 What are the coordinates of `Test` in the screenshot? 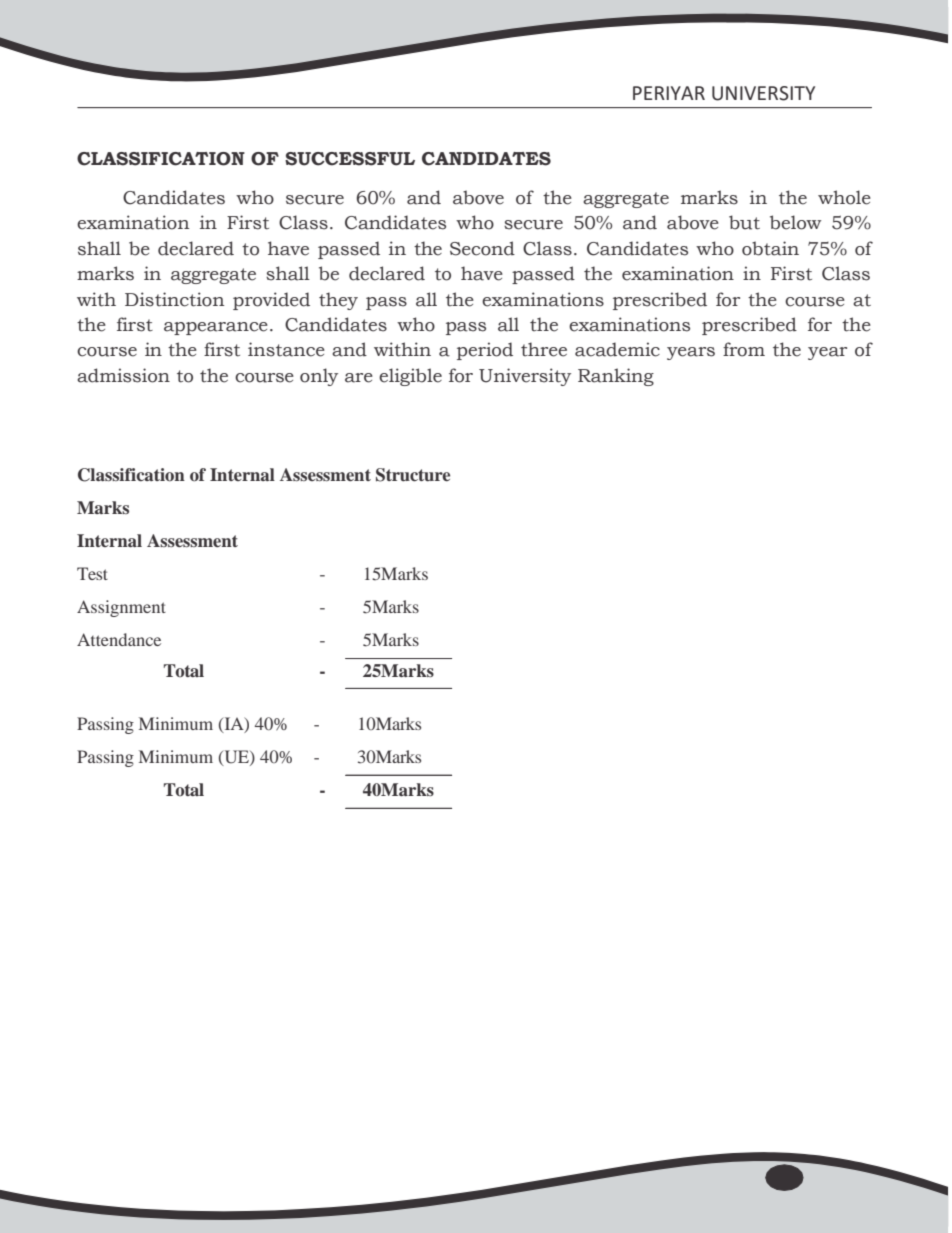 It's located at (92, 573).
